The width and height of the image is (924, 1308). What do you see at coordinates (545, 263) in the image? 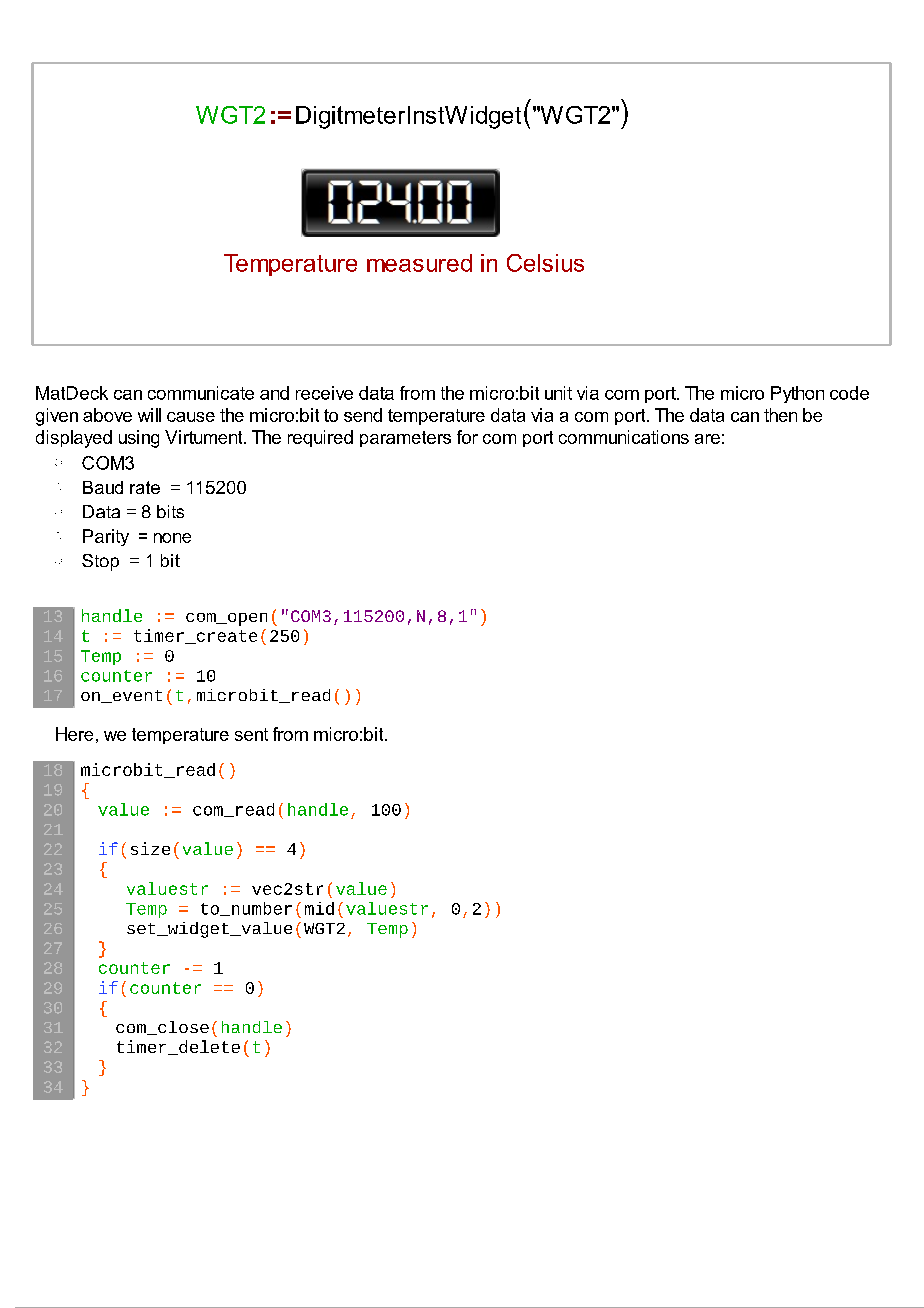
I see `Celsius` at bounding box center [545, 263].
